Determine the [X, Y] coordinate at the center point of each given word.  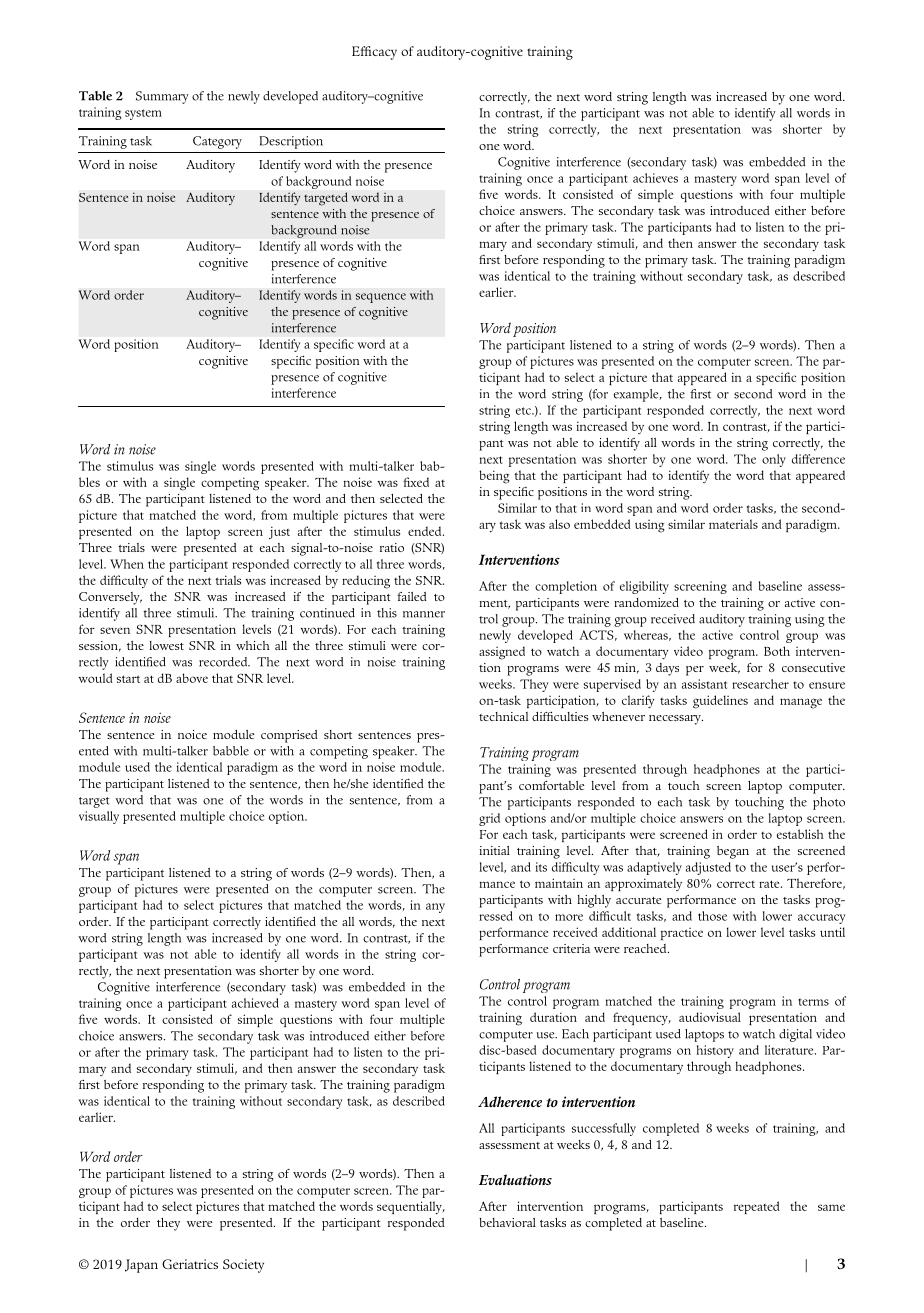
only [774, 460]
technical [503, 716]
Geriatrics [190, 1264]
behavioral [507, 1222]
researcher [760, 684]
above [192, 678]
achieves [655, 178]
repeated [757, 1207]
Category [217, 142]
